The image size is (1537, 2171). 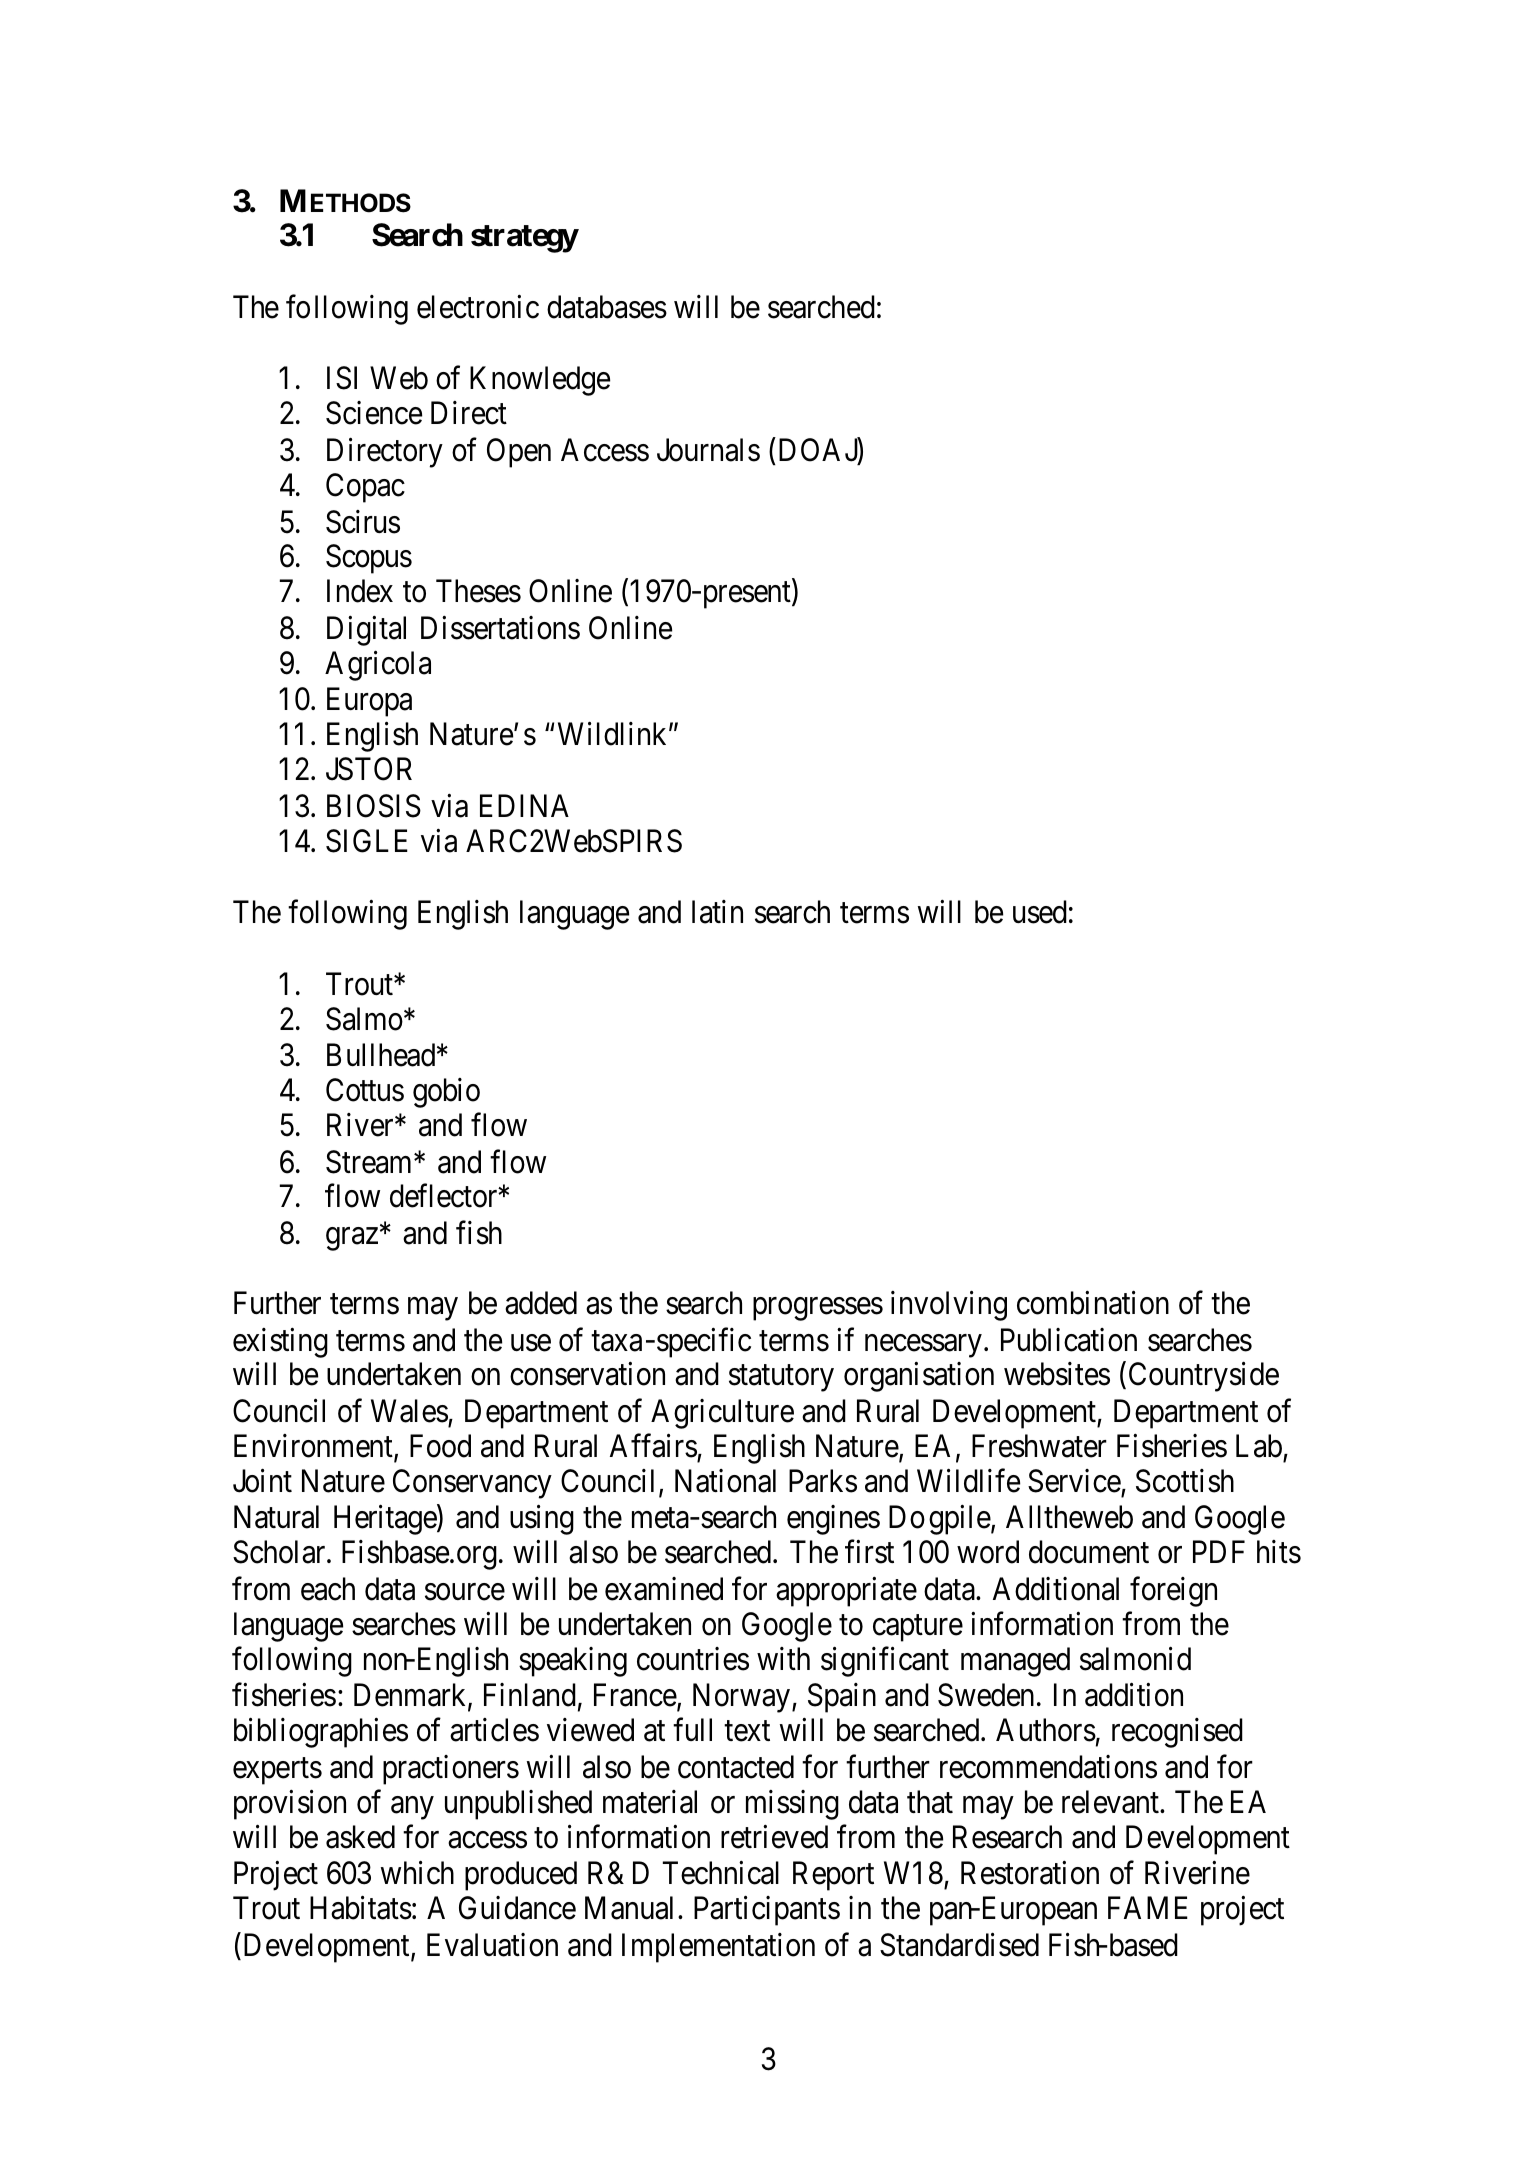 What do you see at coordinates (361, 1908) in the screenshot?
I see `Habitats` at bounding box center [361, 1908].
